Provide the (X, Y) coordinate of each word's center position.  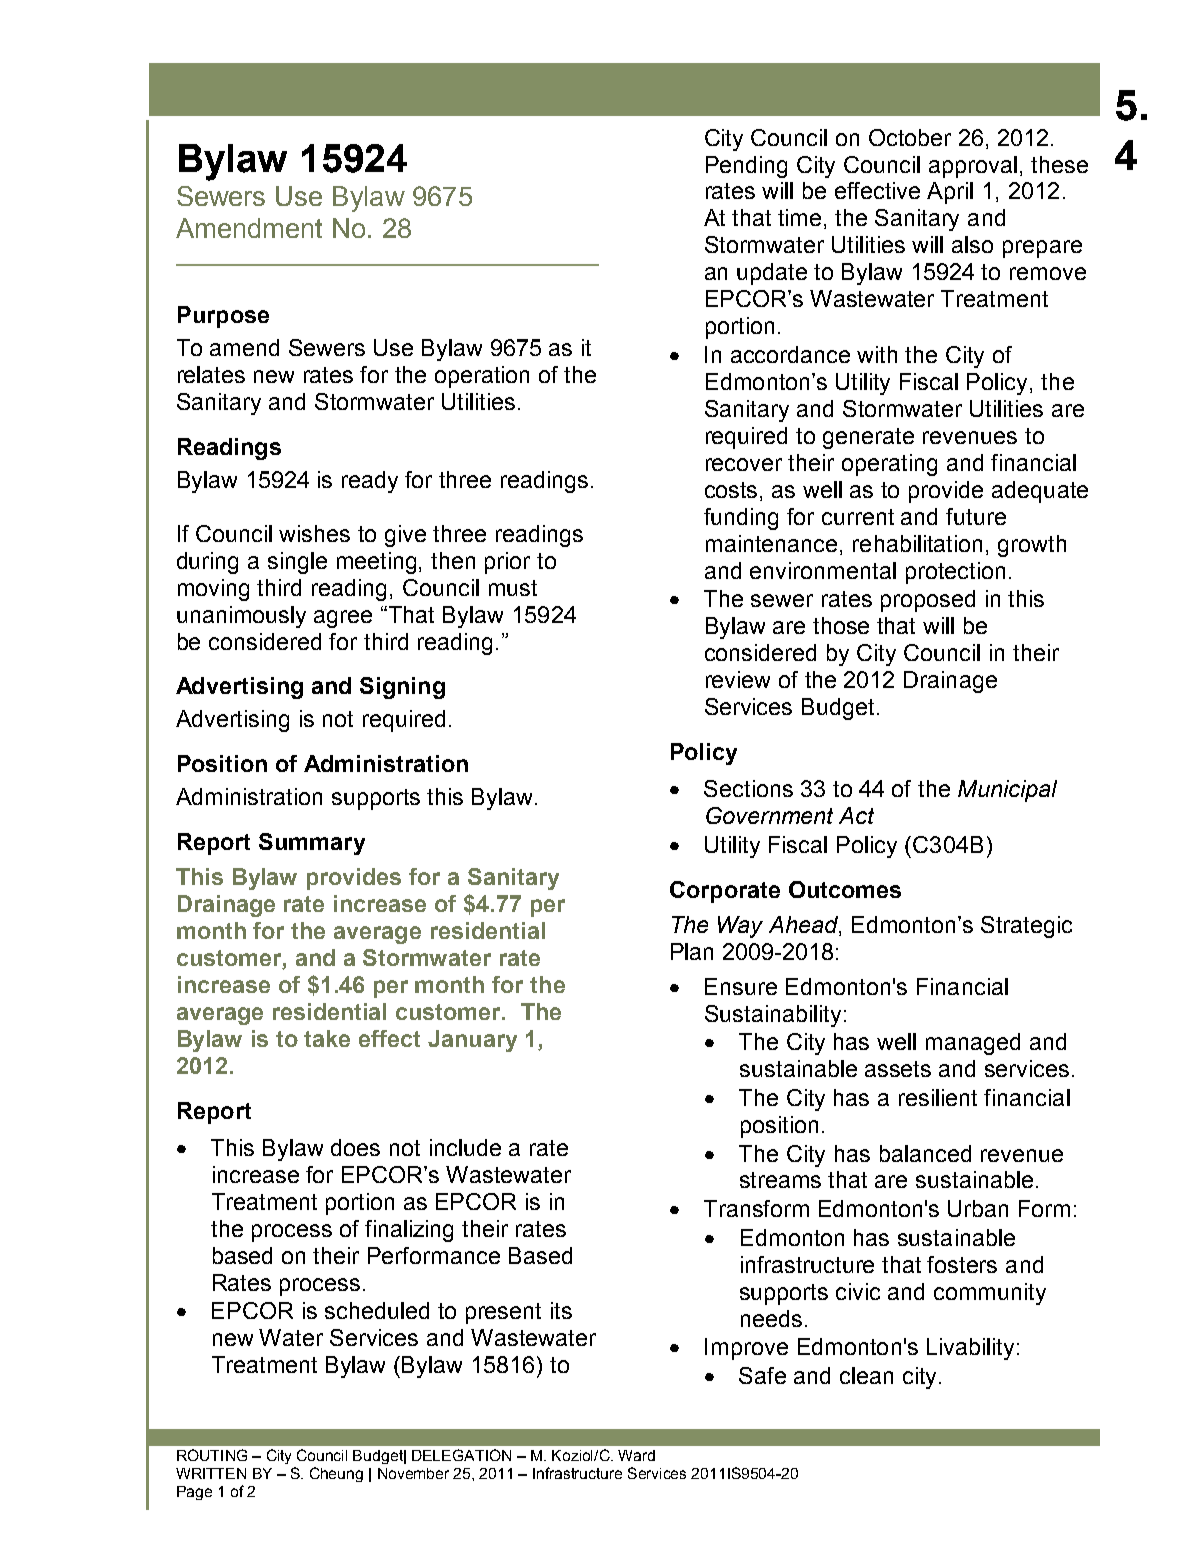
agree (343, 619)
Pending (746, 167)
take (327, 1038)
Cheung (336, 1474)
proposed (928, 601)
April (950, 193)
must (513, 588)
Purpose (223, 317)
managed (973, 1044)
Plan (692, 951)
